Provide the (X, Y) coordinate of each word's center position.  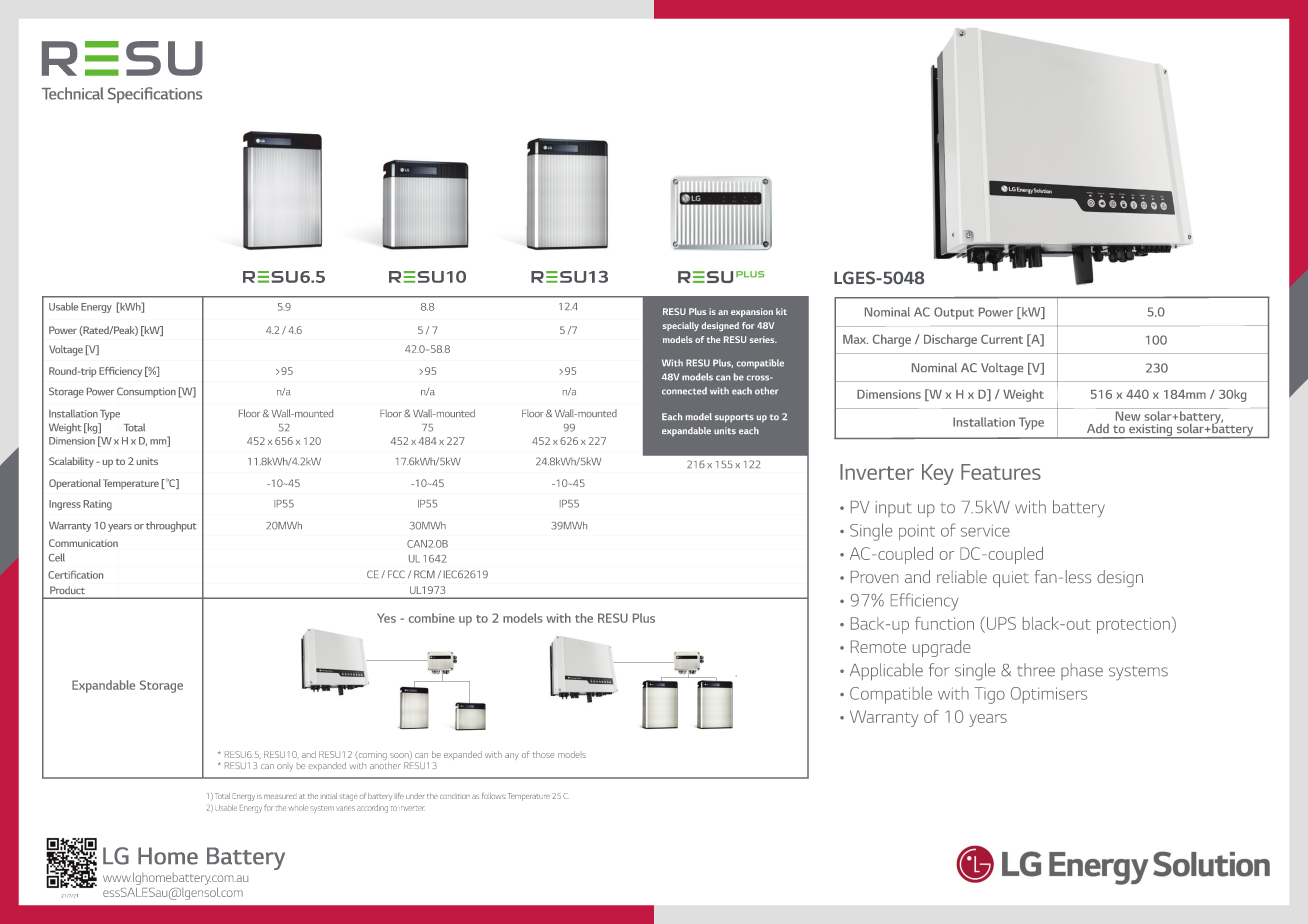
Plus (644, 618)
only (285, 767)
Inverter (877, 472)
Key (938, 474)
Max (855, 339)
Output (954, 313)
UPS (1000, 623)
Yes (386, 618)
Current (1002, 339)
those (543, 754)
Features (1001, 472)
